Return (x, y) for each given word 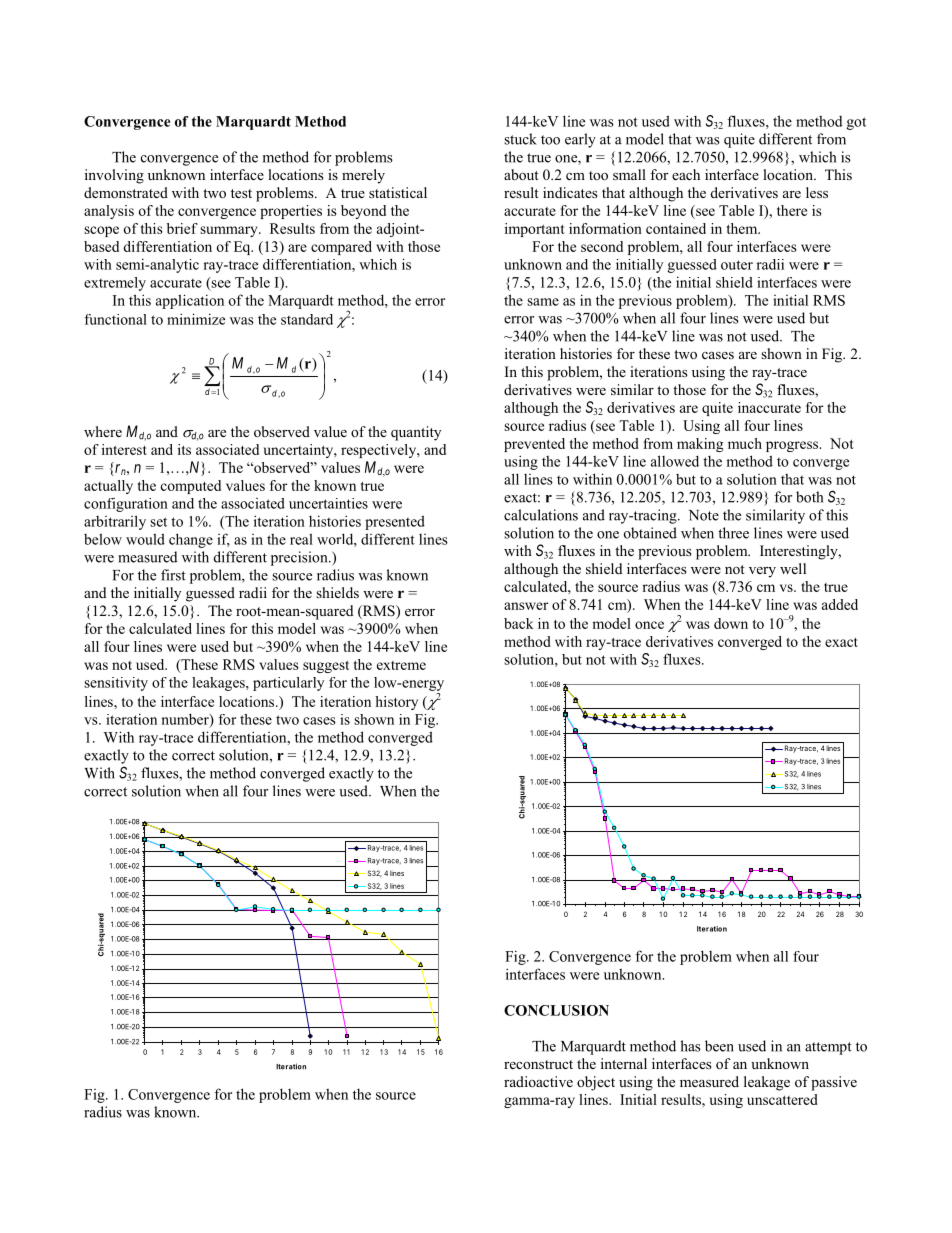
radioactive (538, 1081)
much (745, 443)
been (719, 1046)
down (731, 623)
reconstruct (538, 1064)
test (241, 193)
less (817, 192)
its (184, 449)
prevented (534, 445)
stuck (520, 139)
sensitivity (116, 684)
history (396, 703)
